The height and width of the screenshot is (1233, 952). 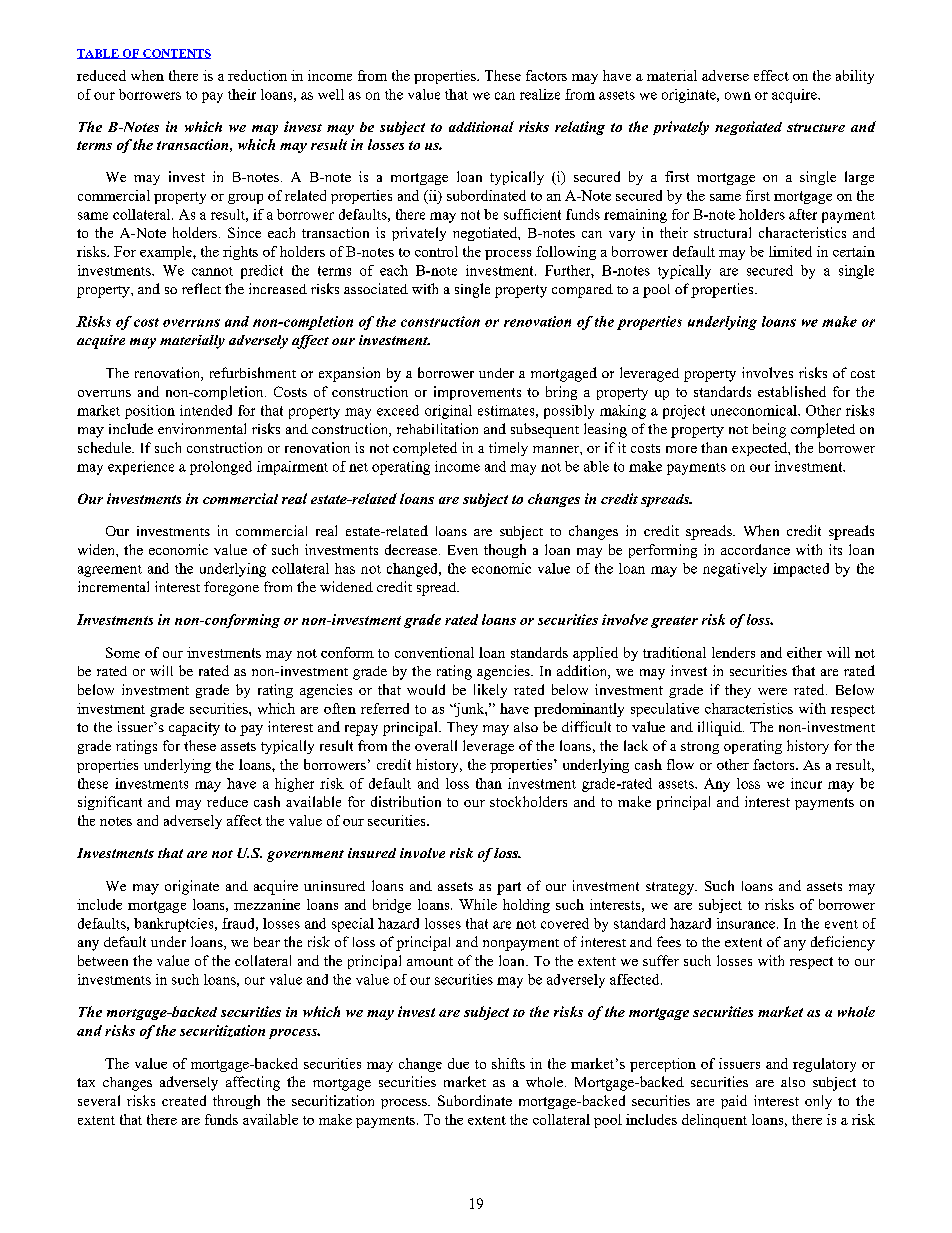 What do you see at coordinates (771, 75) in the screenshot?
I see `effect` at bounding box center [771, 75].
